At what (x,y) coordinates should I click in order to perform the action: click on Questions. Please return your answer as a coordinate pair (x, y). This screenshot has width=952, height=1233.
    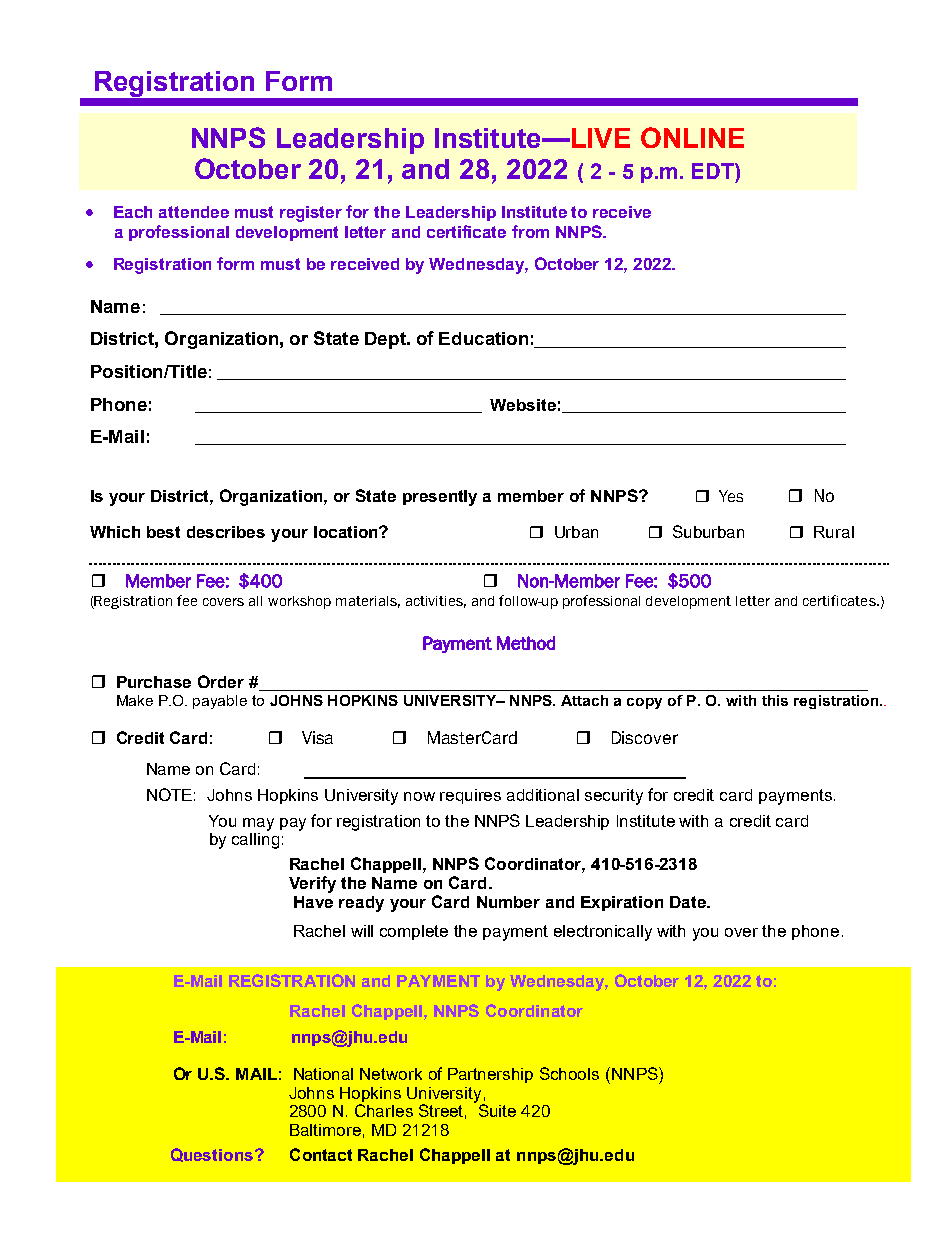
    Looking at the image, I should click on (212, 1155).
